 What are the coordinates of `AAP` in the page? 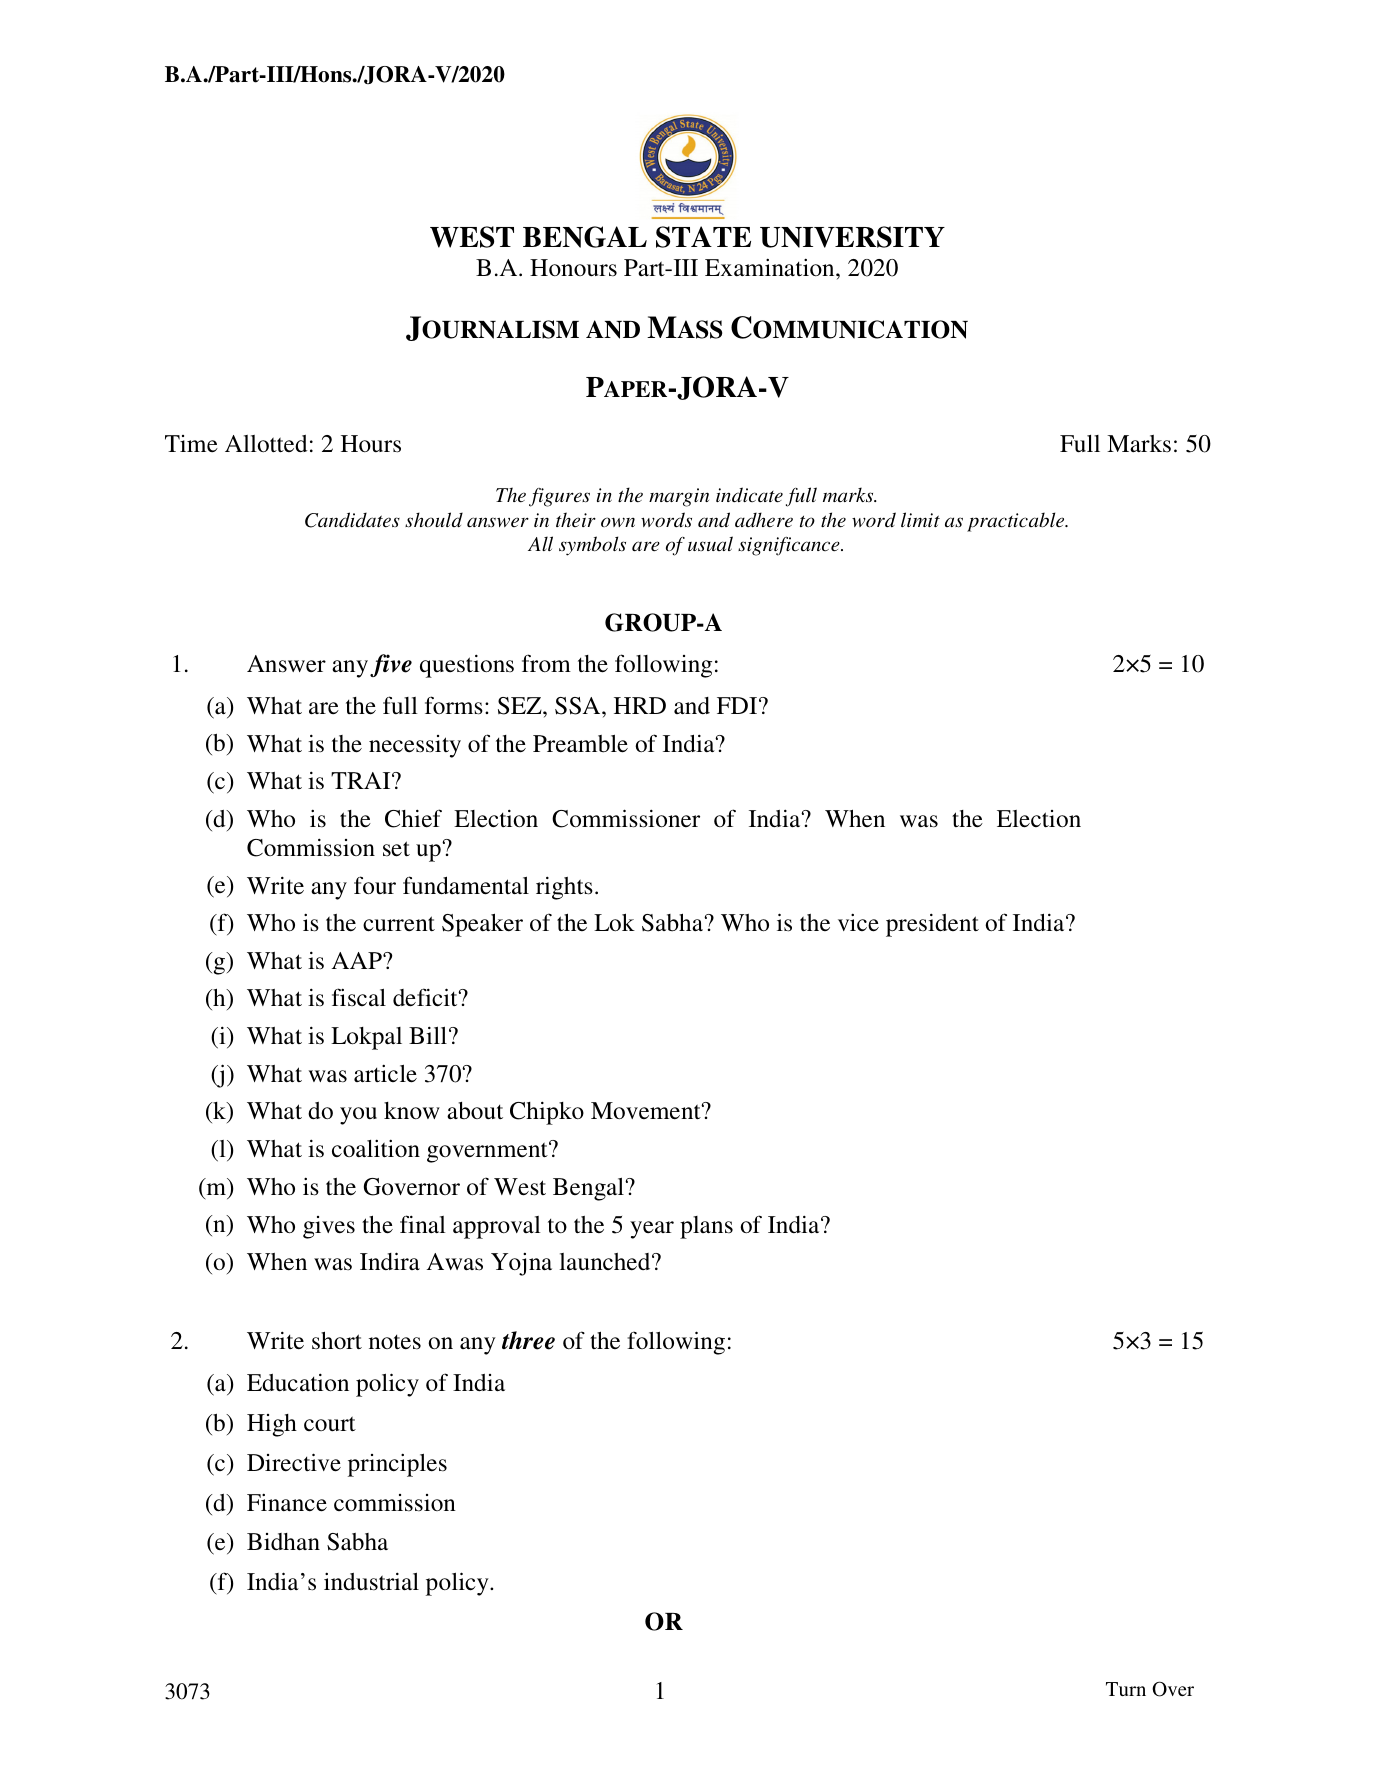 It's located at (358, 960).
